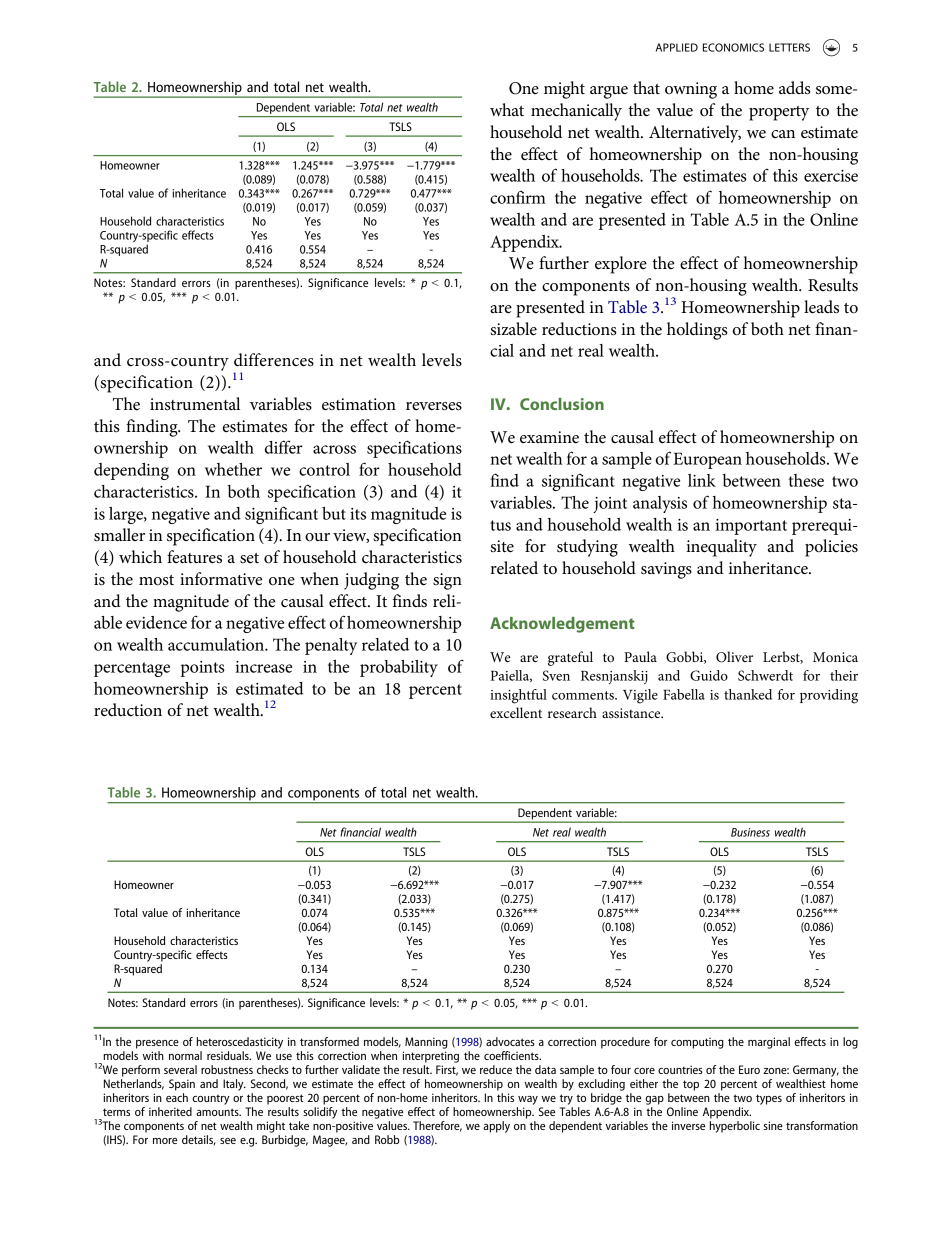 The width and height of the image is (952, 1240). Describe the element at coordinates (609, 92) in the image. I see `argue` at that location.
